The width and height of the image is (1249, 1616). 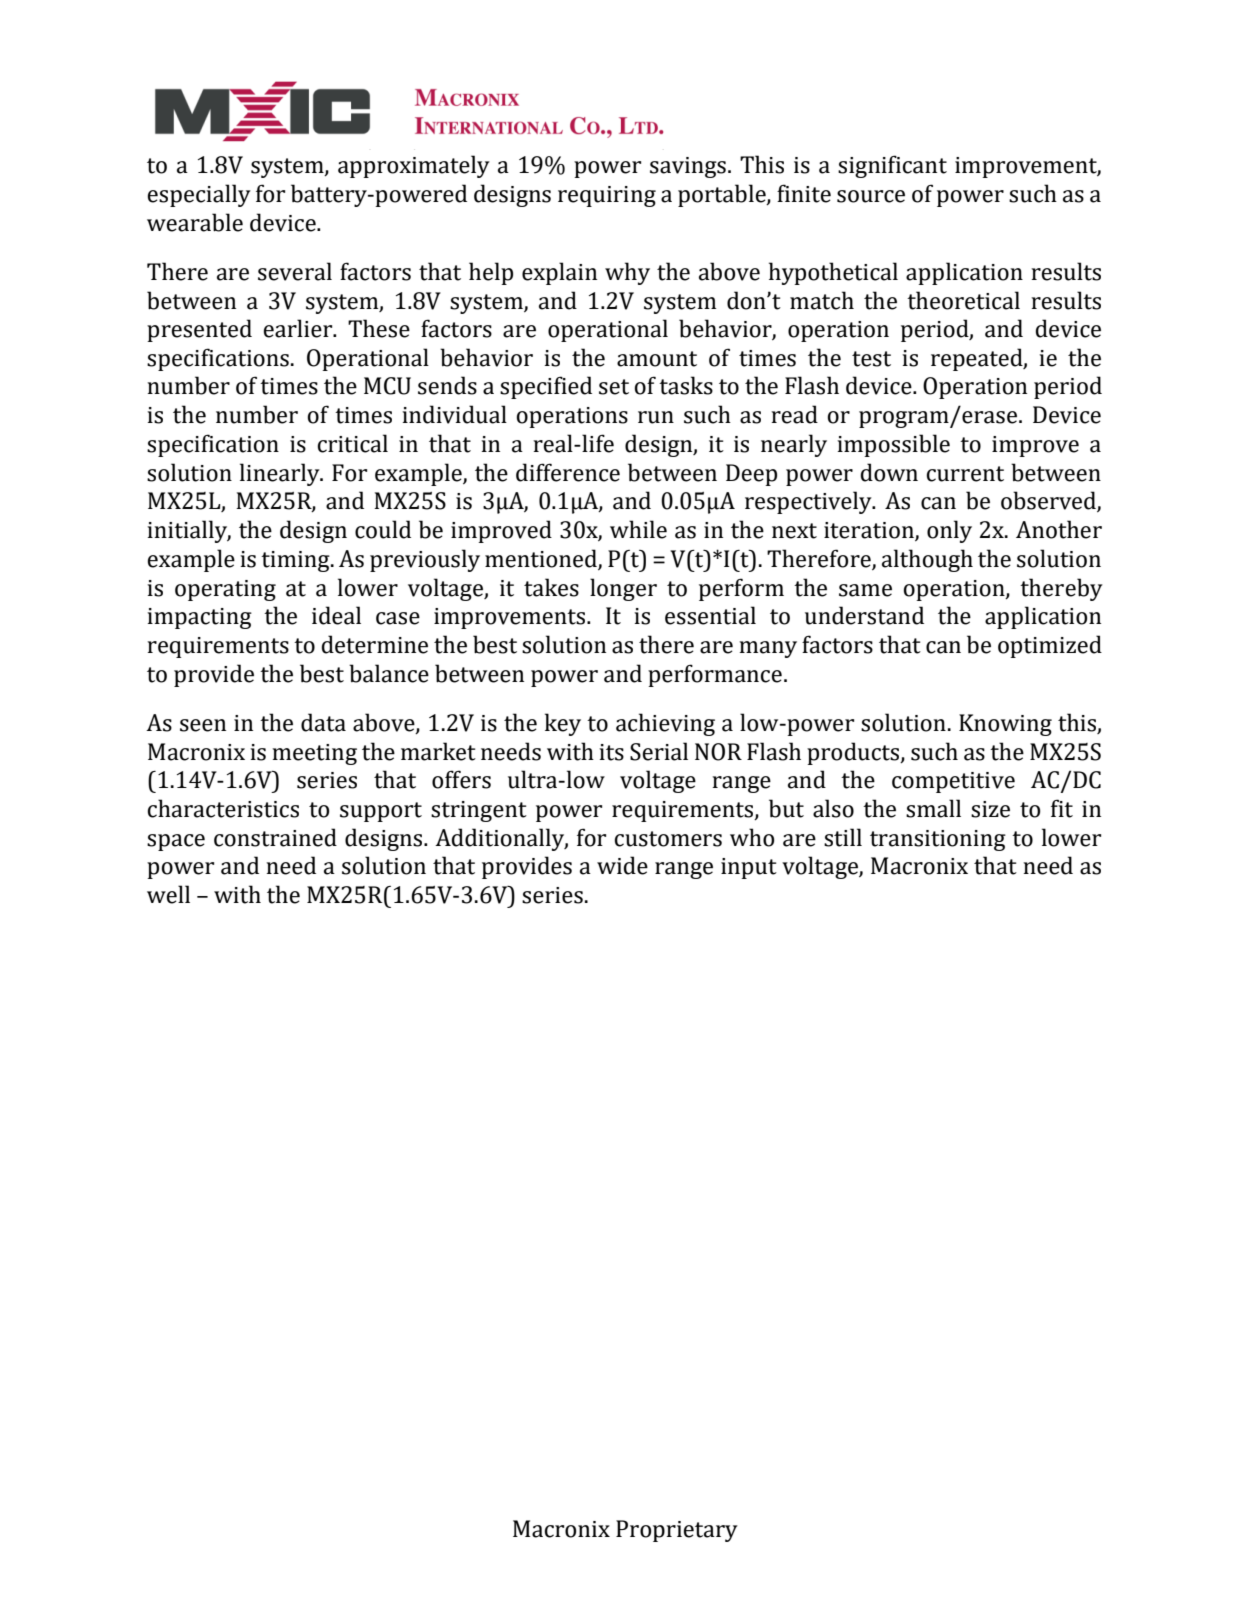 I want to click on Proprietary, so click(x=677, y=1531).
